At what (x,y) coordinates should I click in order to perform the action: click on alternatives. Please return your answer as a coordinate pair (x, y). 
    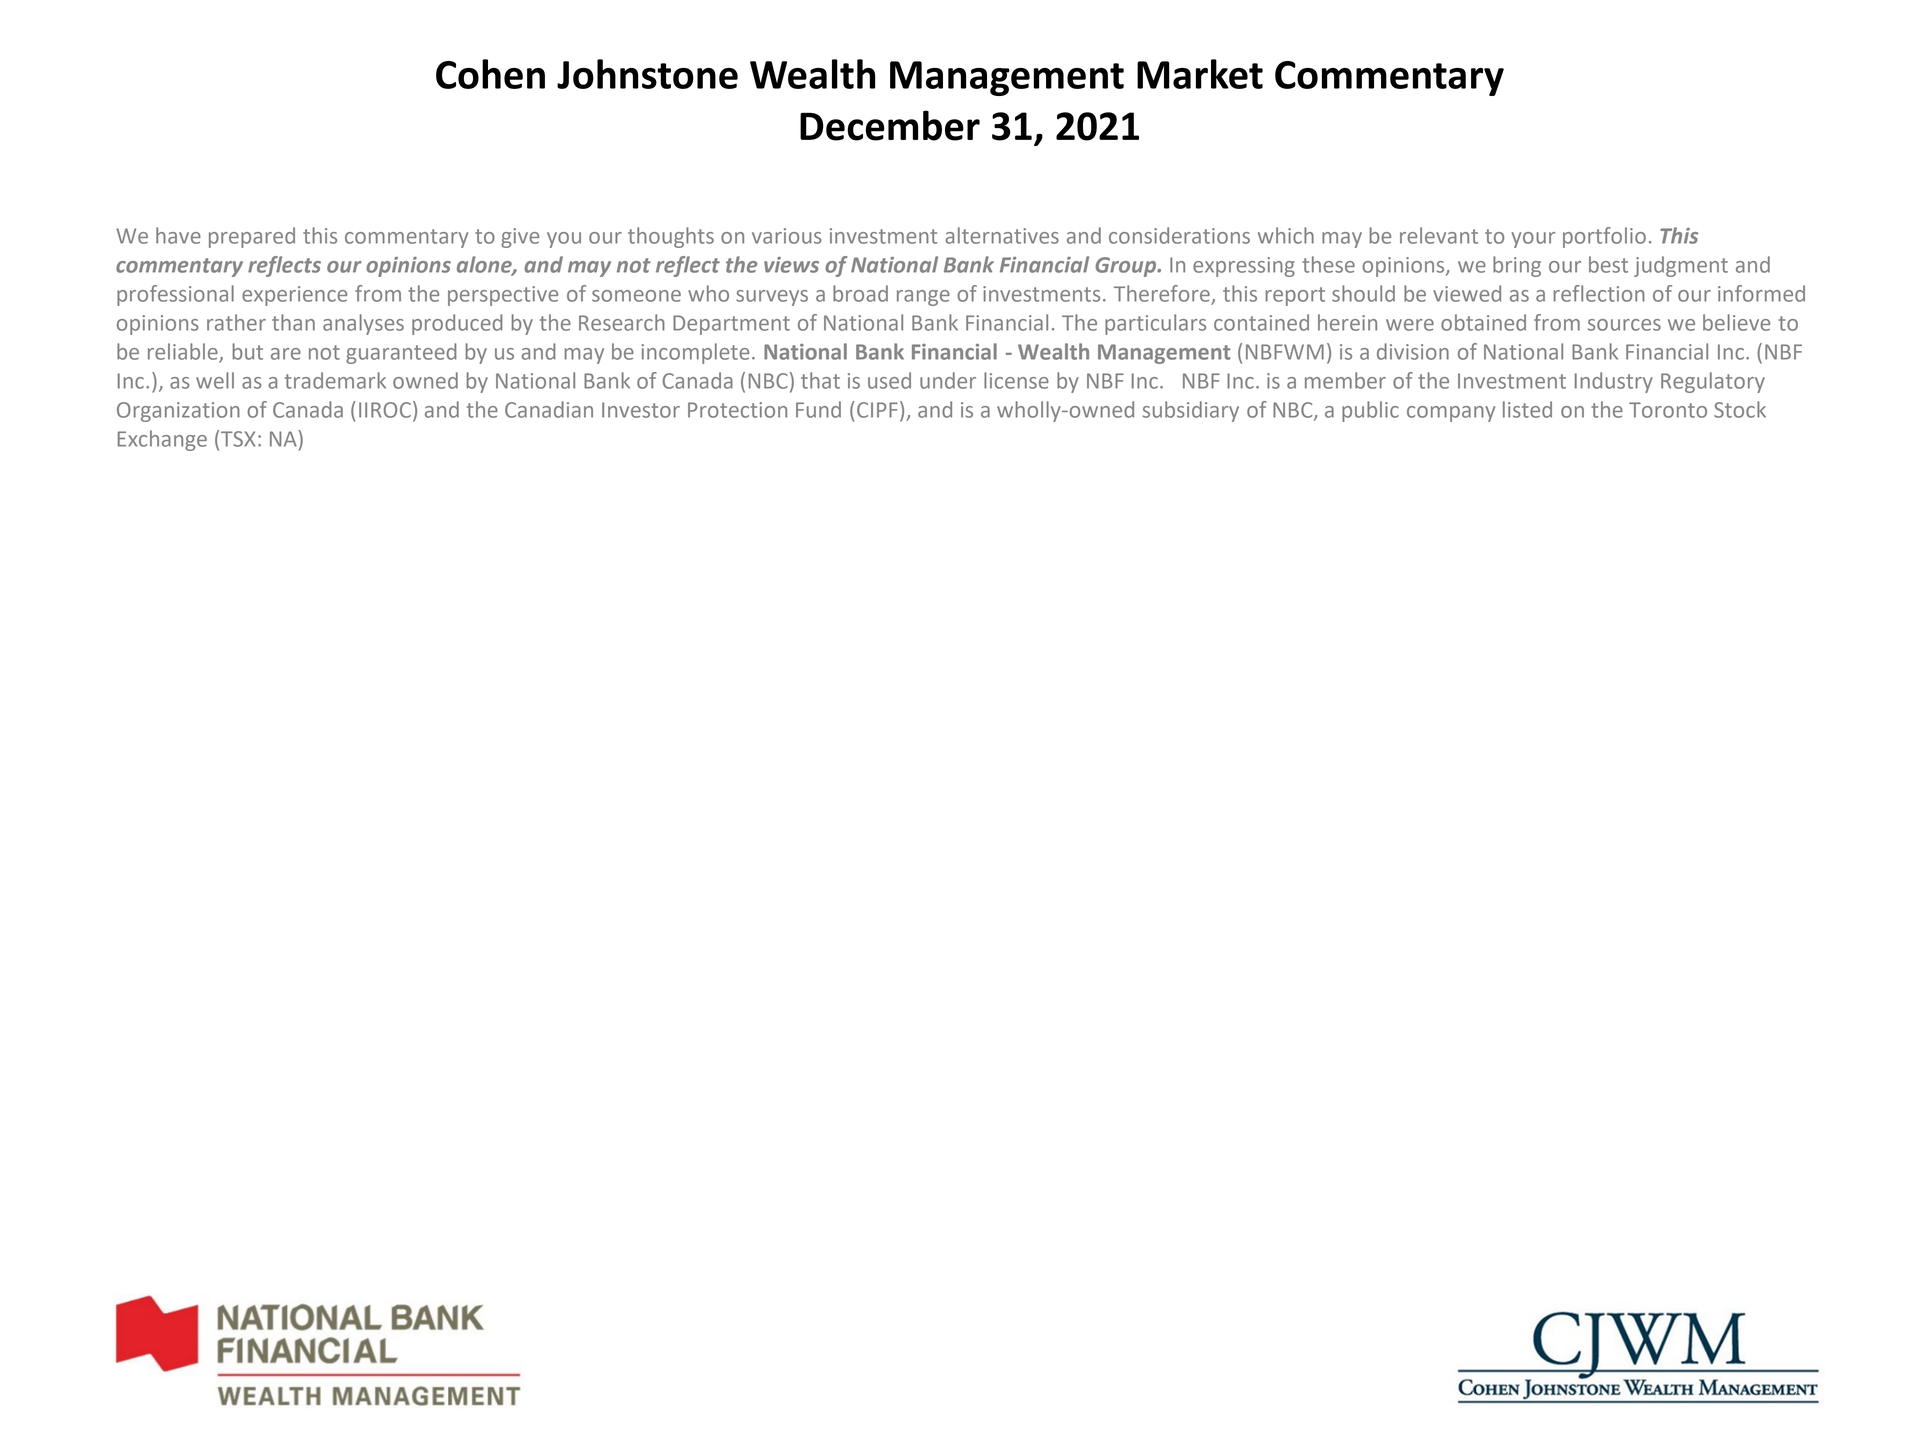
    Looking at the image, I should click on (1002, 235).
